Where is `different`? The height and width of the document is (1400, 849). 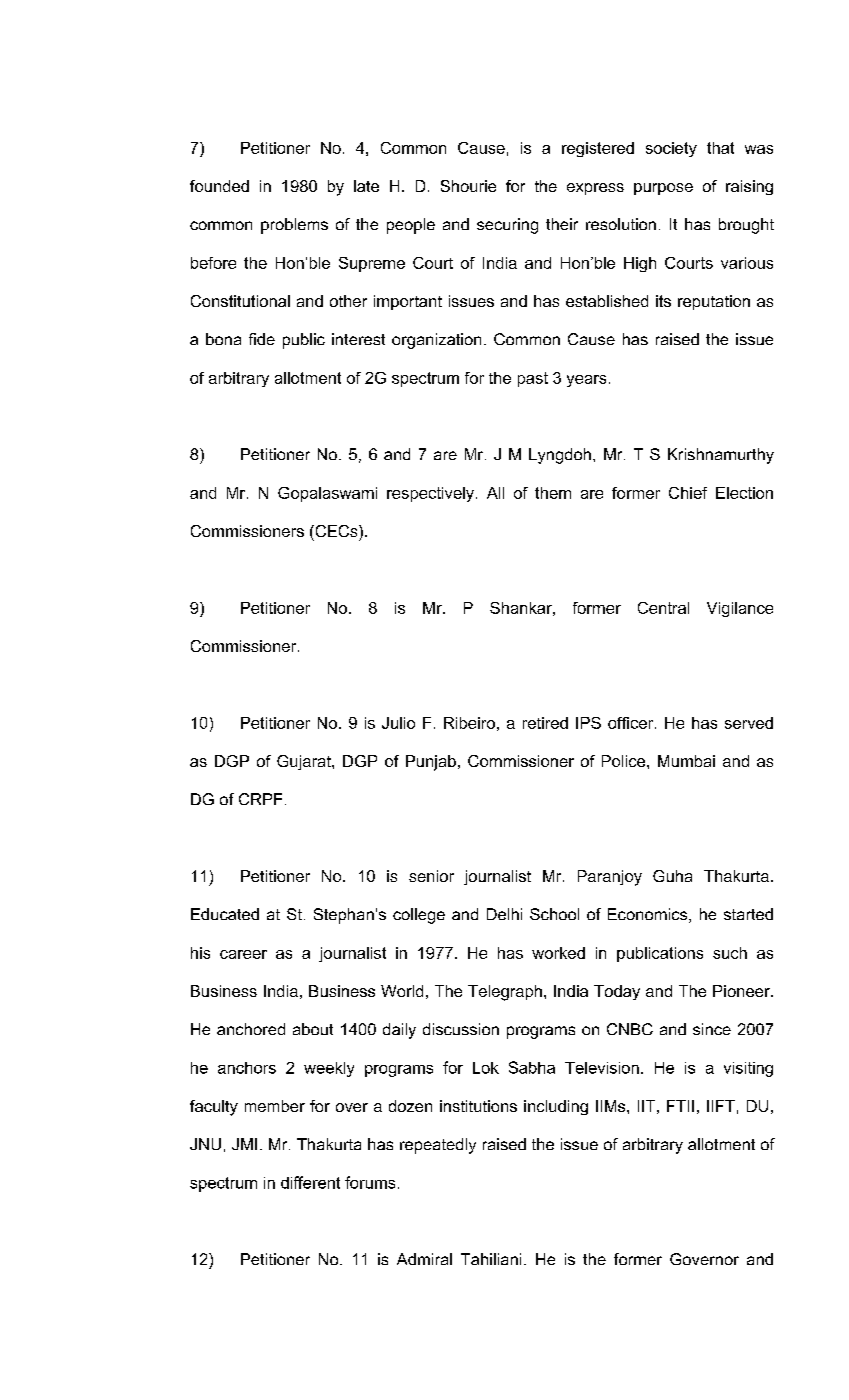
different is located at coordinates (310, 1182).
